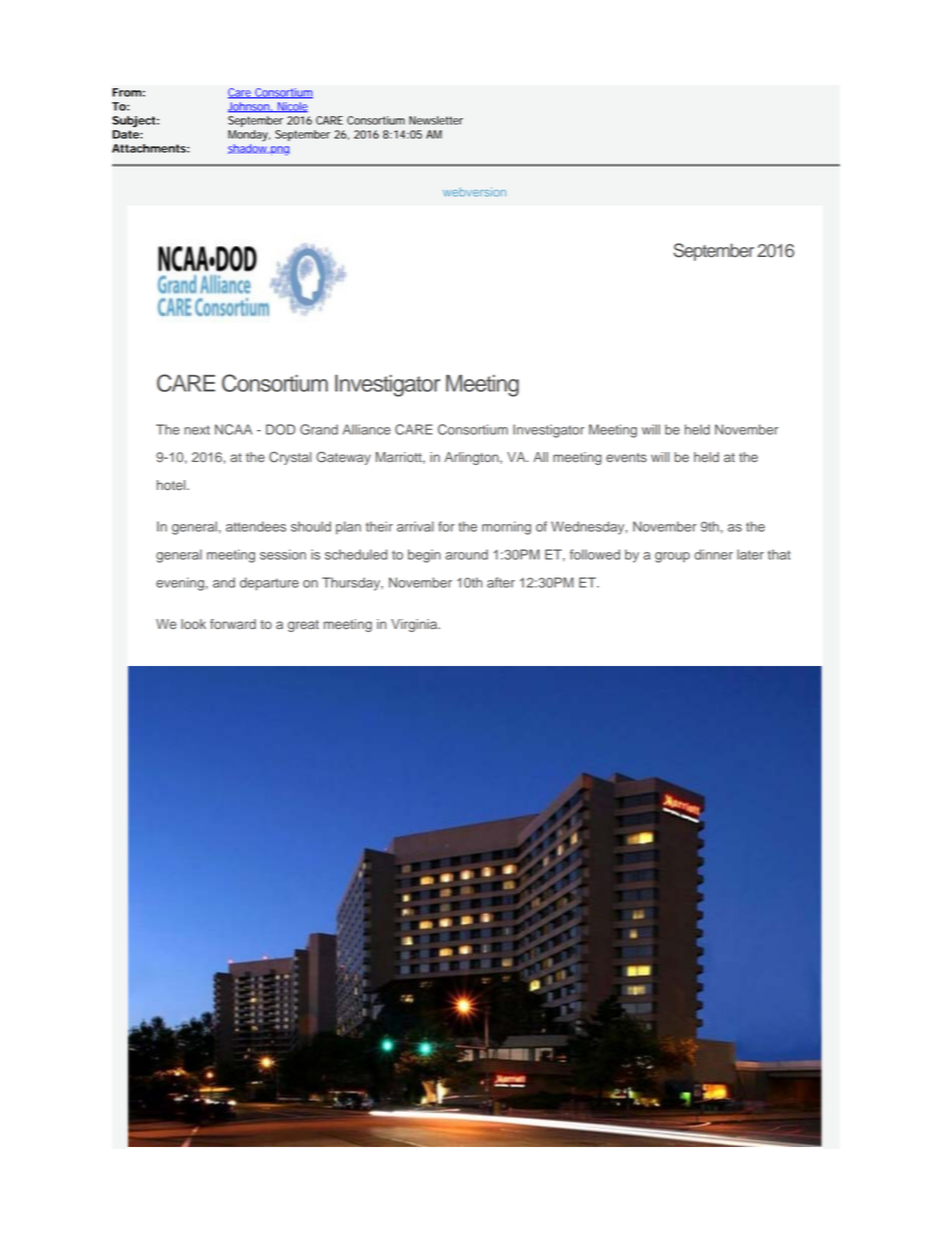 The height and width of the document is (1233, 952). I want to click on Newsletter, so click(436, 120).
